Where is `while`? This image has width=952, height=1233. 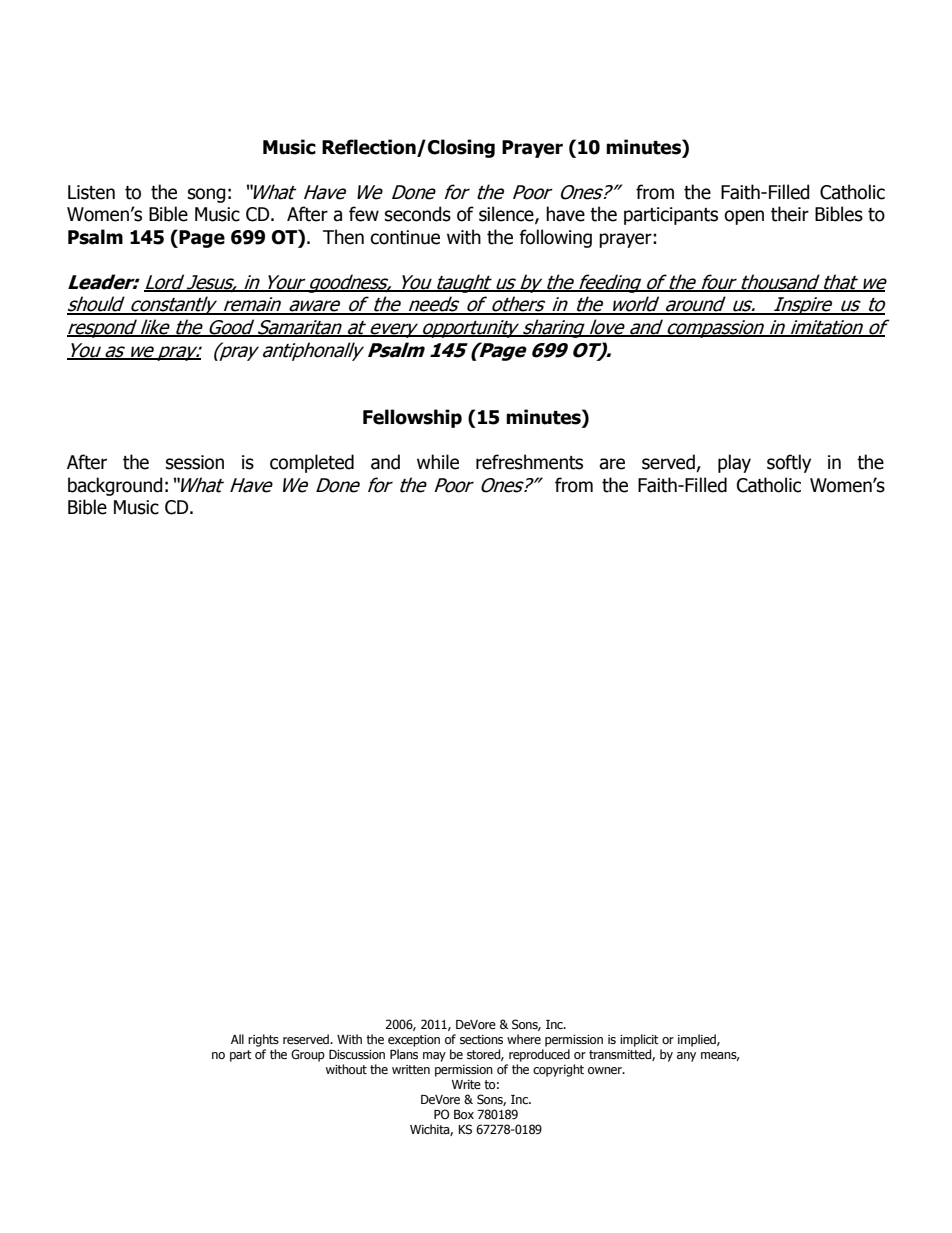 while is located at coordinates (438, 462).
